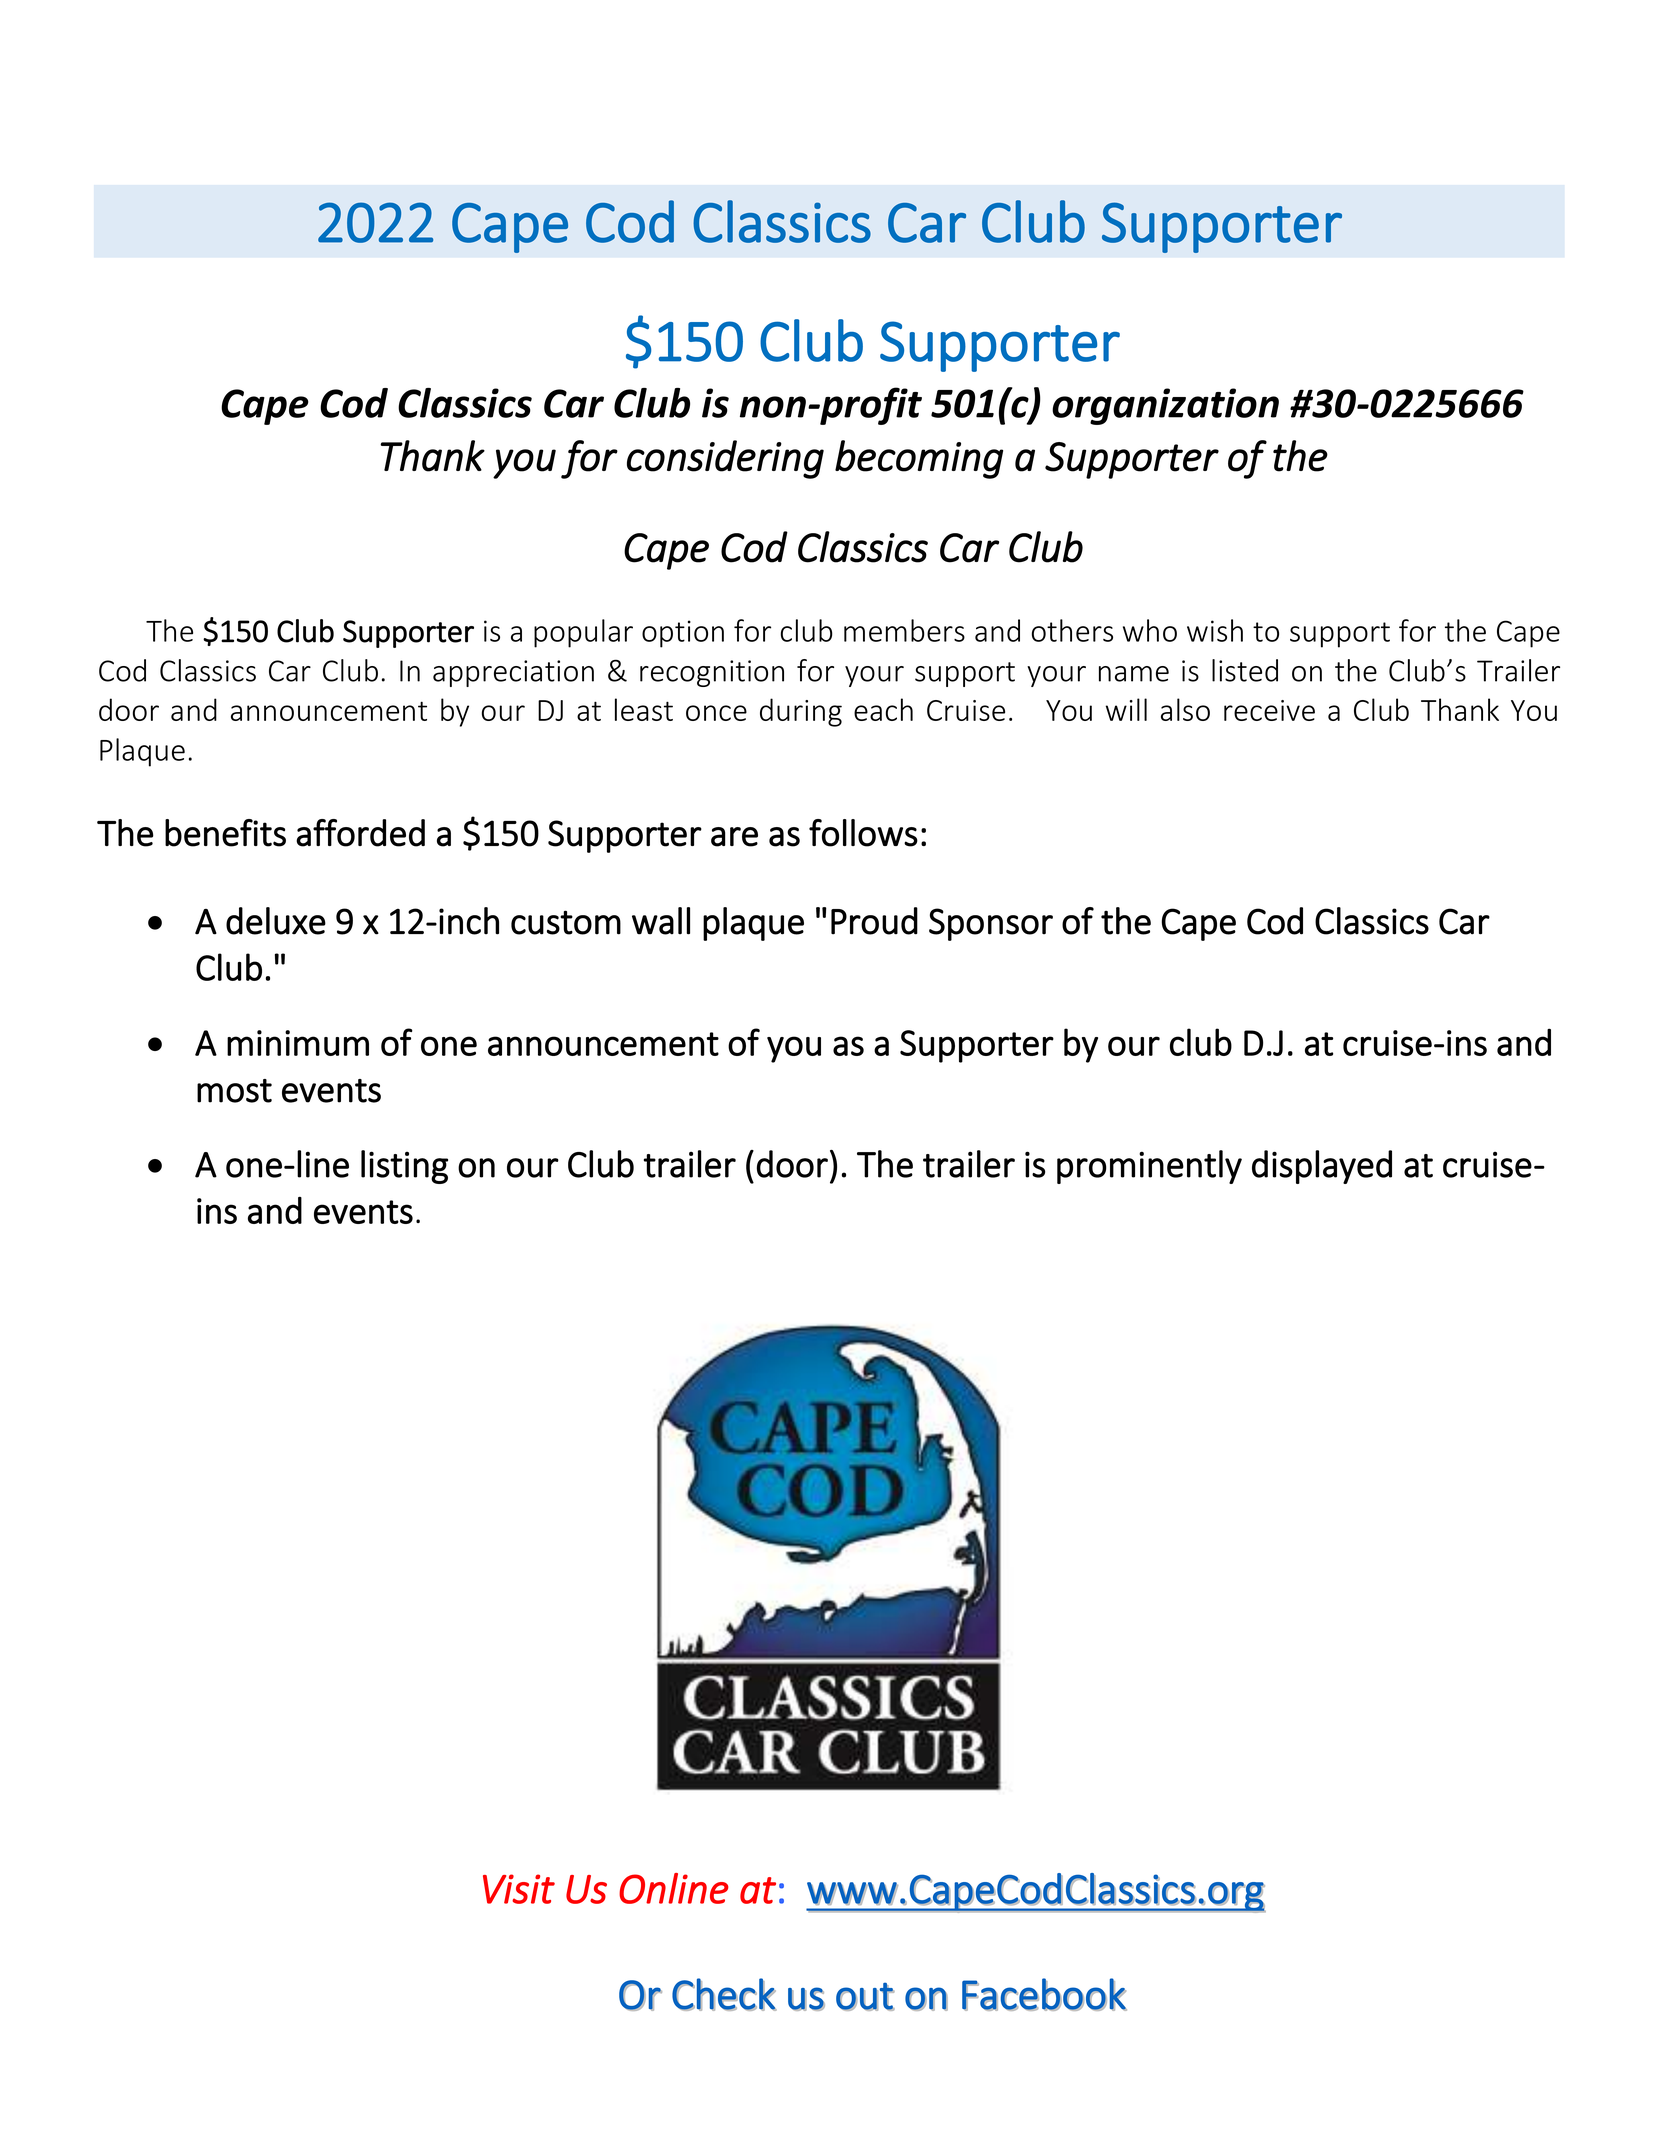 The image size is (1658, 2145). I want to click on prominently, so click(1149, 1167).
